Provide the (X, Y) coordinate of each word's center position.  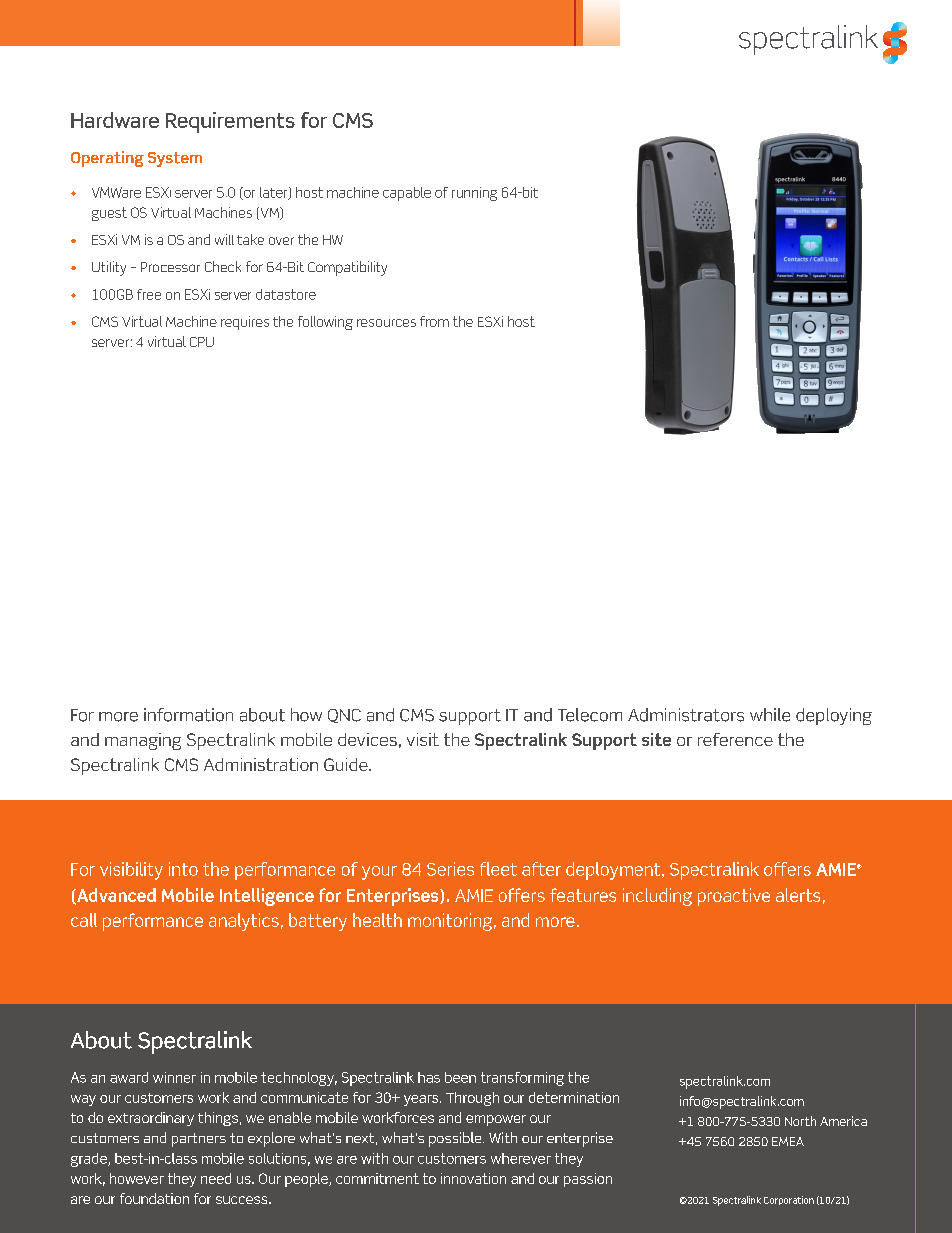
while (770, 715)
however (137, 1178)
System (175, 159)
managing (143, 741)
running (474, 194)
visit (423, 739)
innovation (473, 1178)
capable (407, 194)
